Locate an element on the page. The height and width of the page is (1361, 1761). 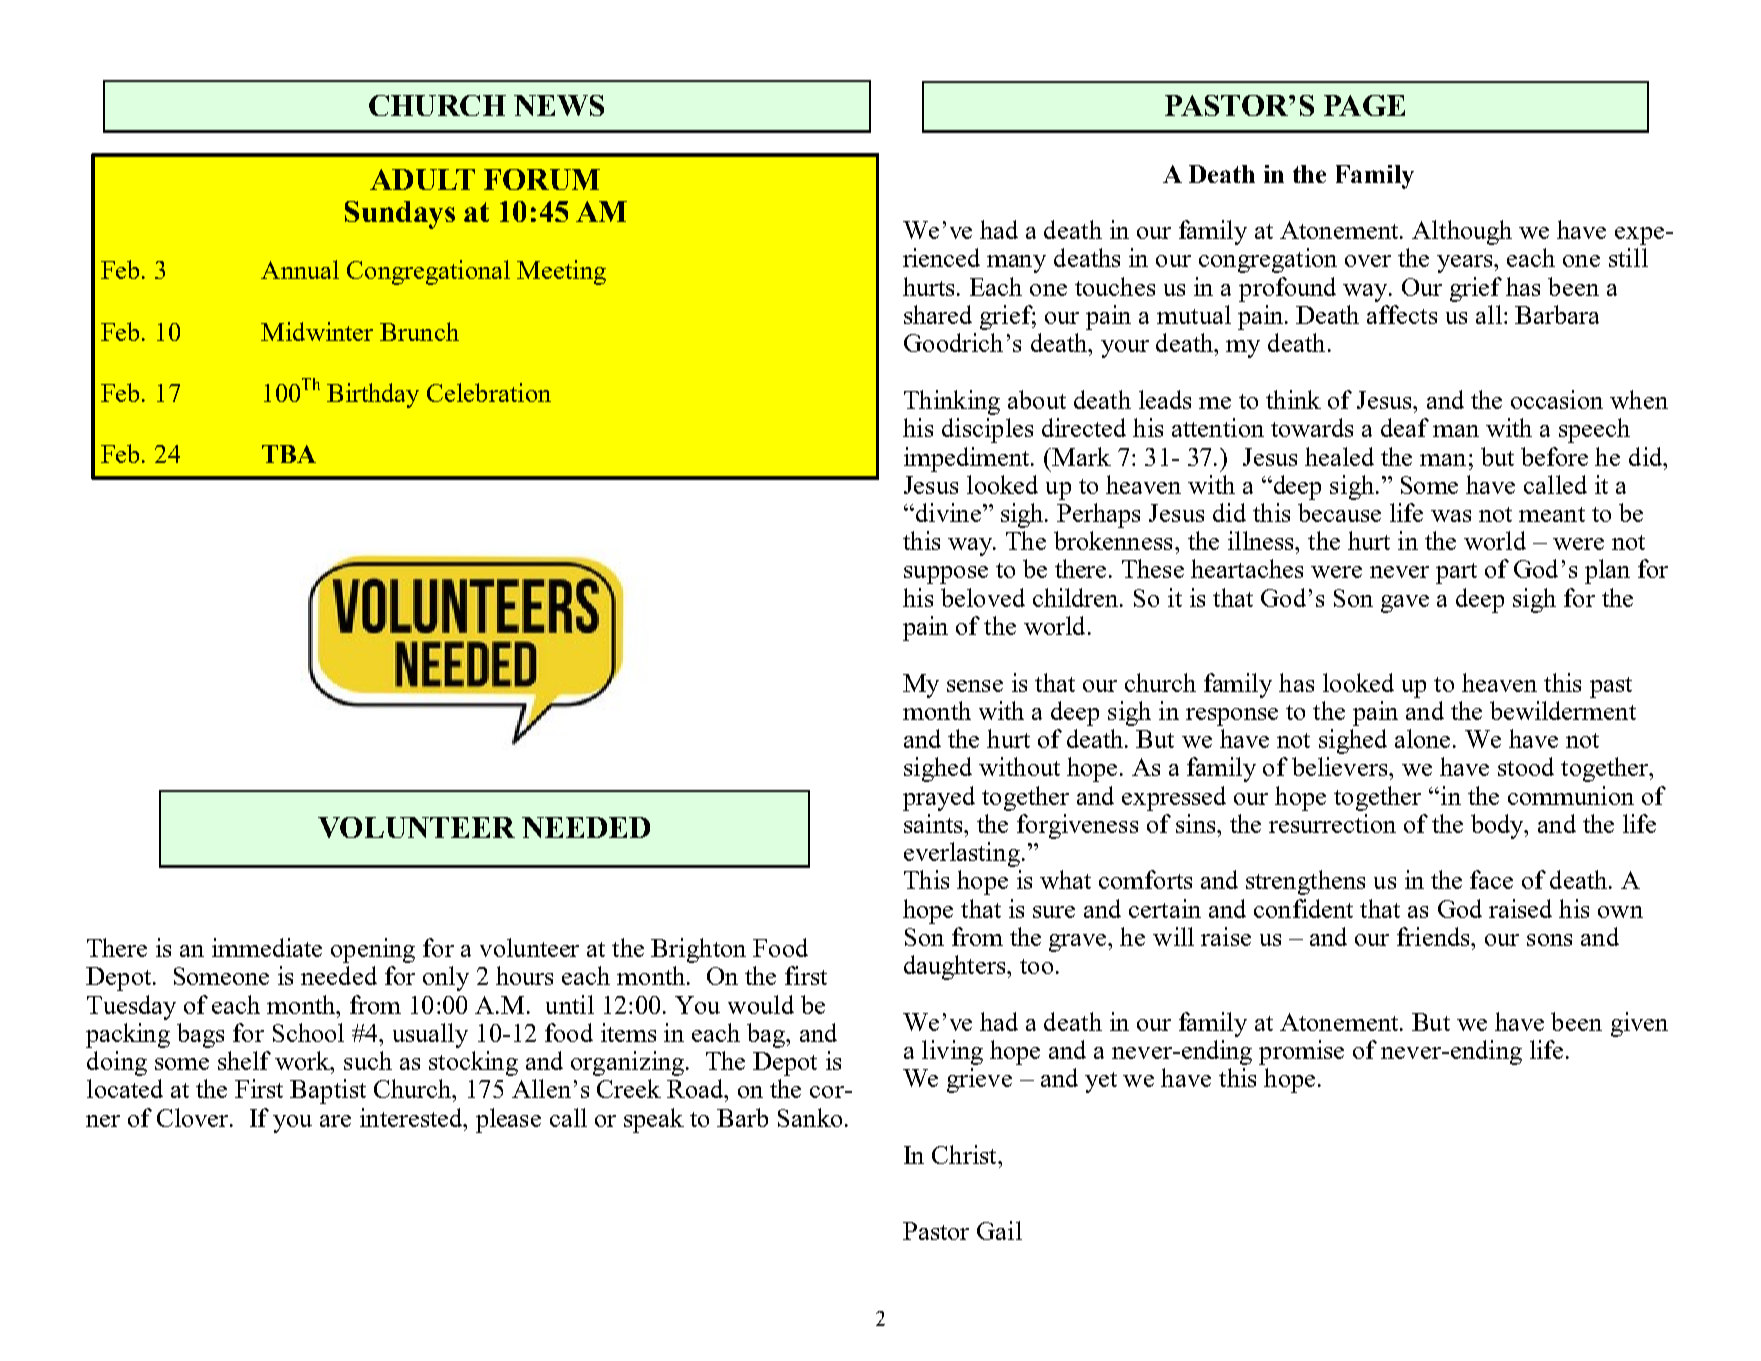
divine is located at coordinates (947, 512).
